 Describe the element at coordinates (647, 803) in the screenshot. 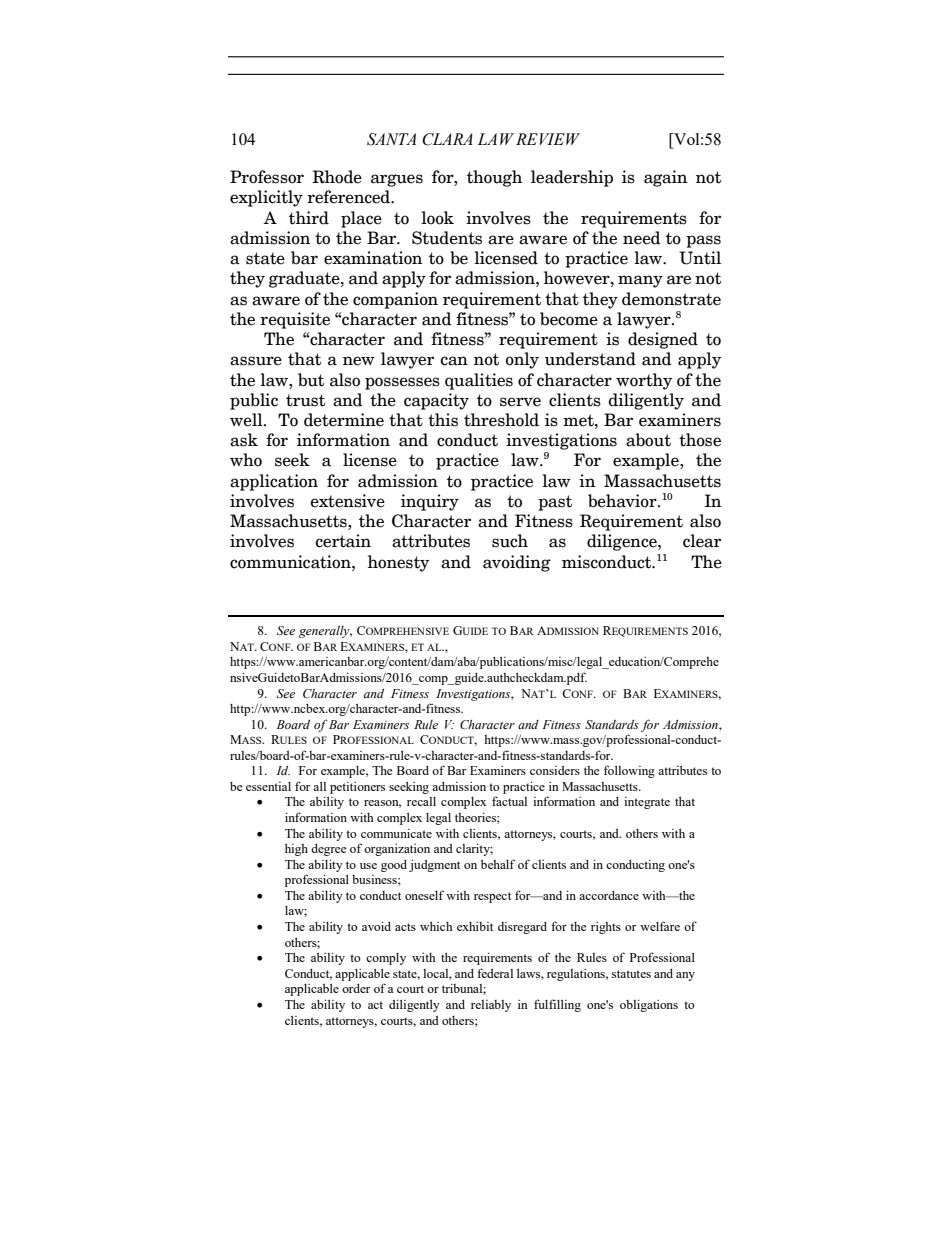

I see `integrate` at that location.
